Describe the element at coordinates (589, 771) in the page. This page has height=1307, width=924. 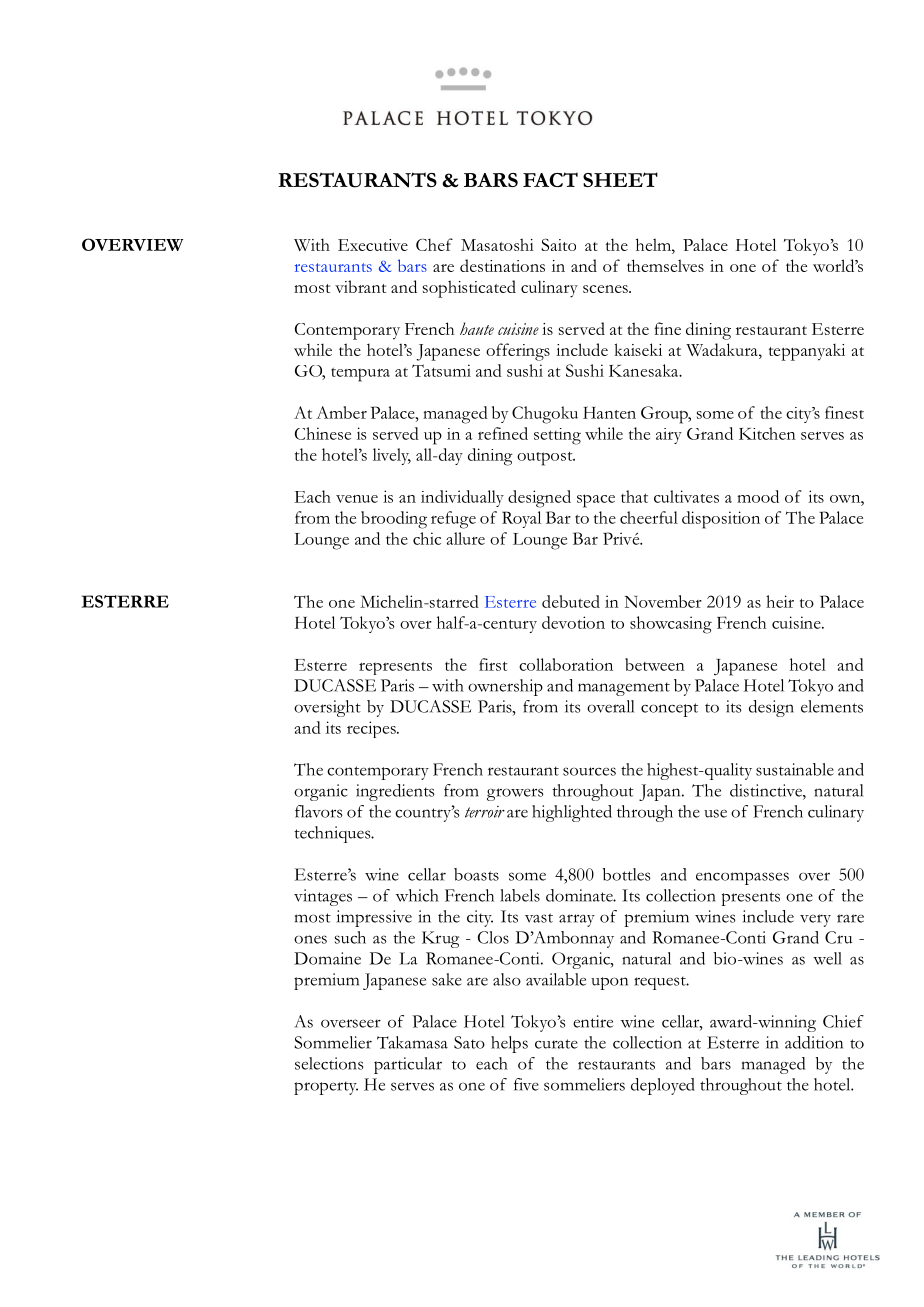
I see `sources` at that location.
